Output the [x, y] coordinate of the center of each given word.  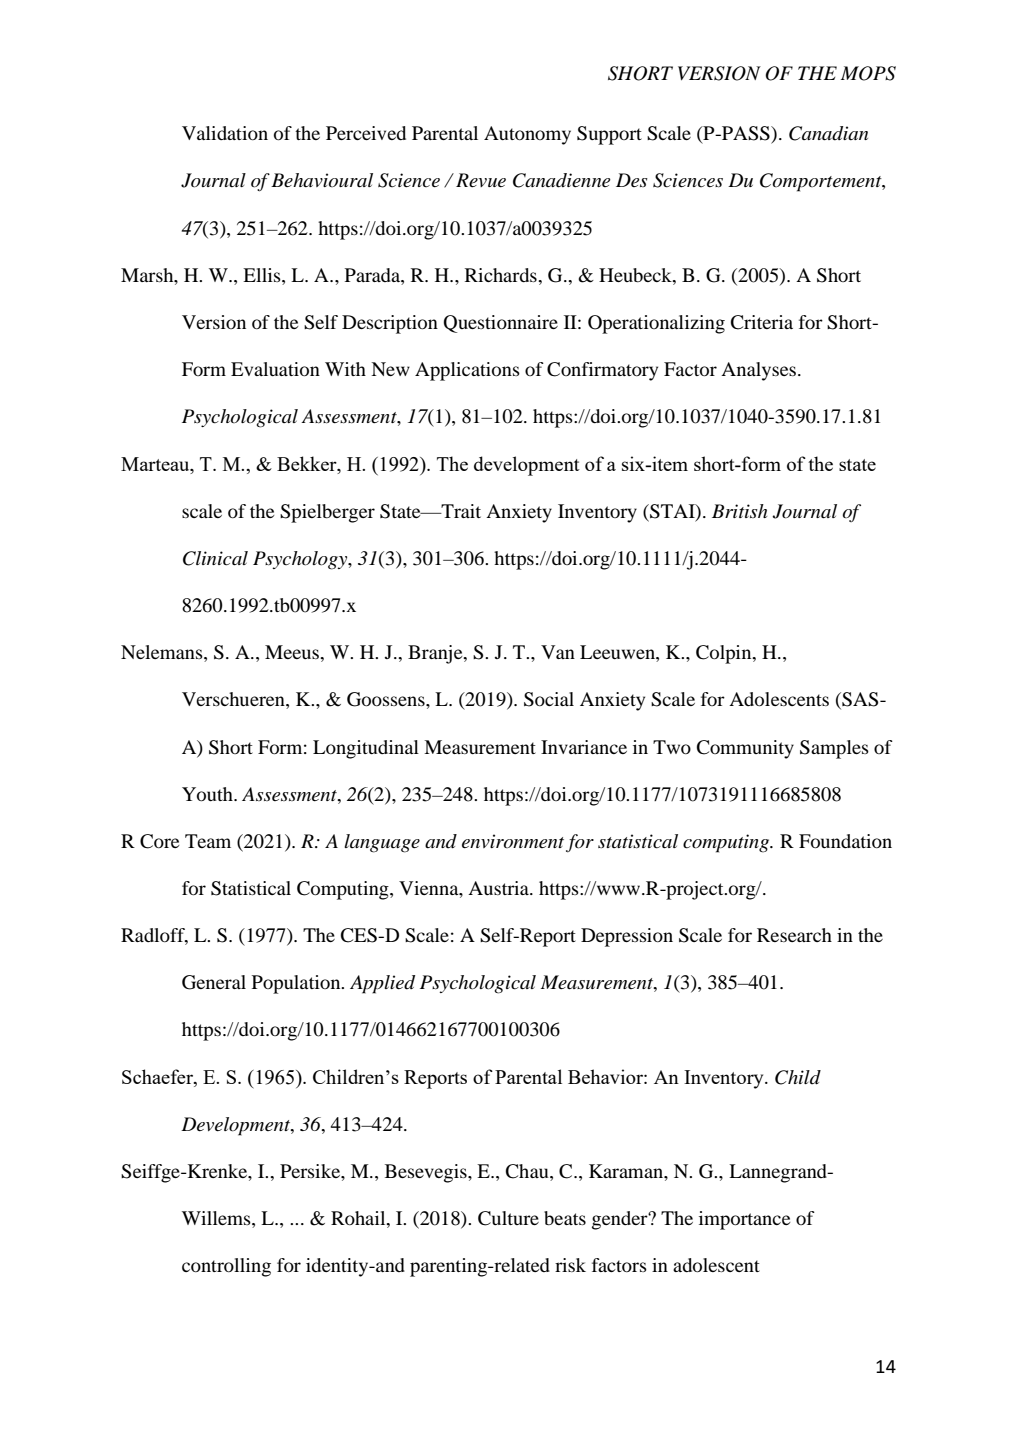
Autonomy [527, 135]
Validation [225, 133]
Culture [508, 1218]
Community [745, 749]
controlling [226, 1267]
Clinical [215, 558]
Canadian [828, 133]
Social [549, 699]
